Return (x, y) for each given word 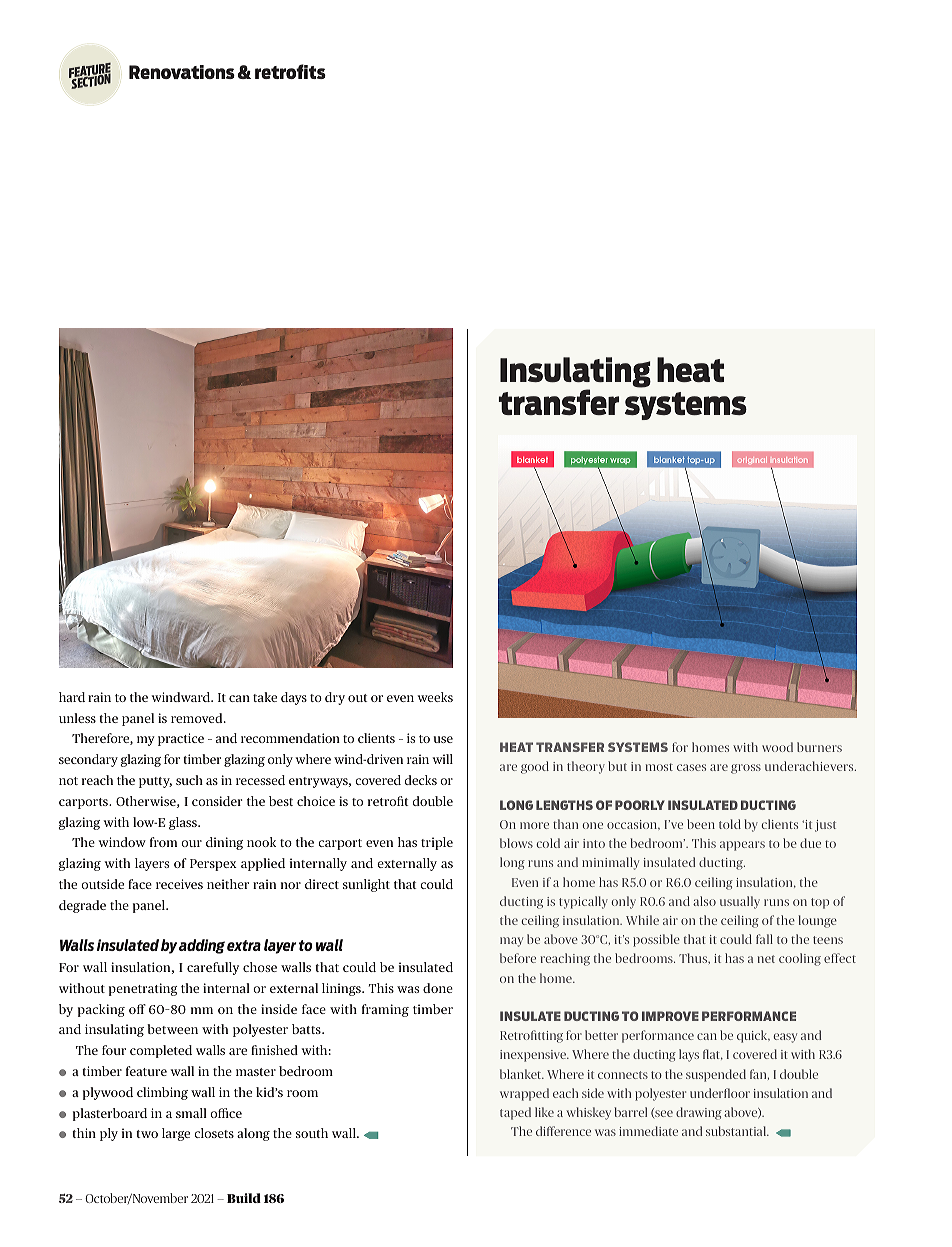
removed (198, 718)
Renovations (182, 72)
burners (819, 747)
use (443, 739)
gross (746, 769)
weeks (435, 697)
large (176, 1134)
